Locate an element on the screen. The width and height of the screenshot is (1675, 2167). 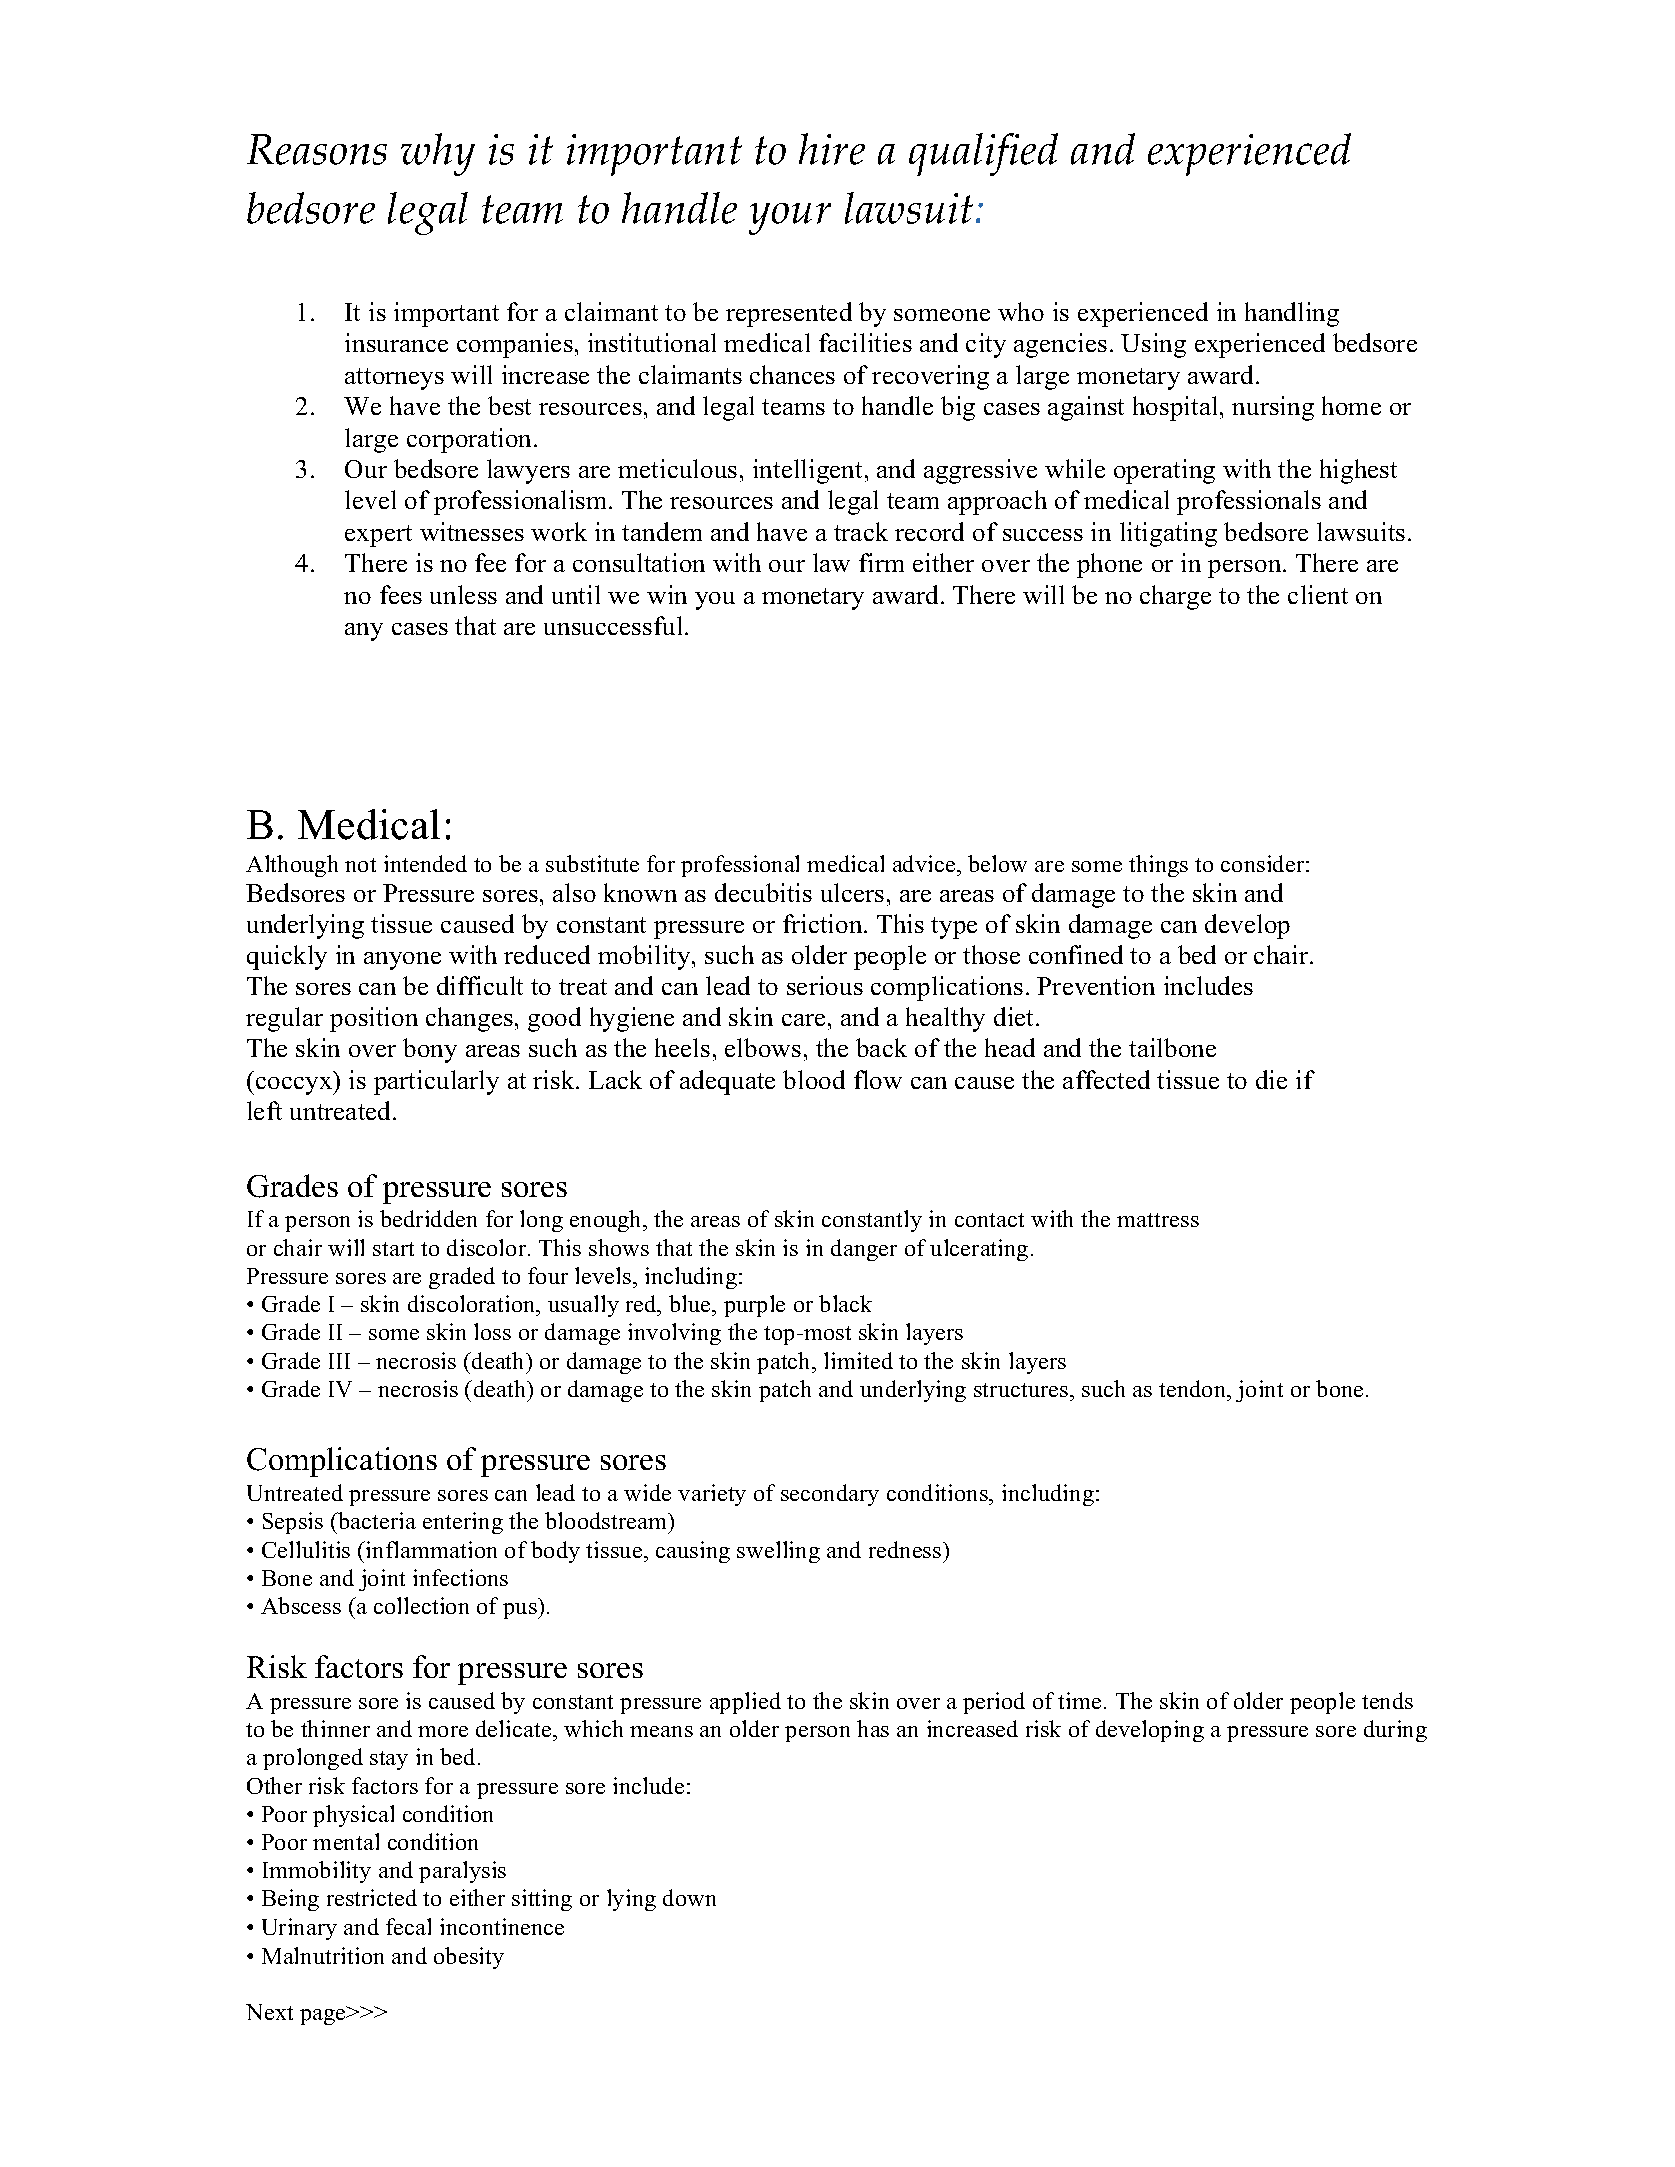
attorneys is located at coordinates (394, 379).
